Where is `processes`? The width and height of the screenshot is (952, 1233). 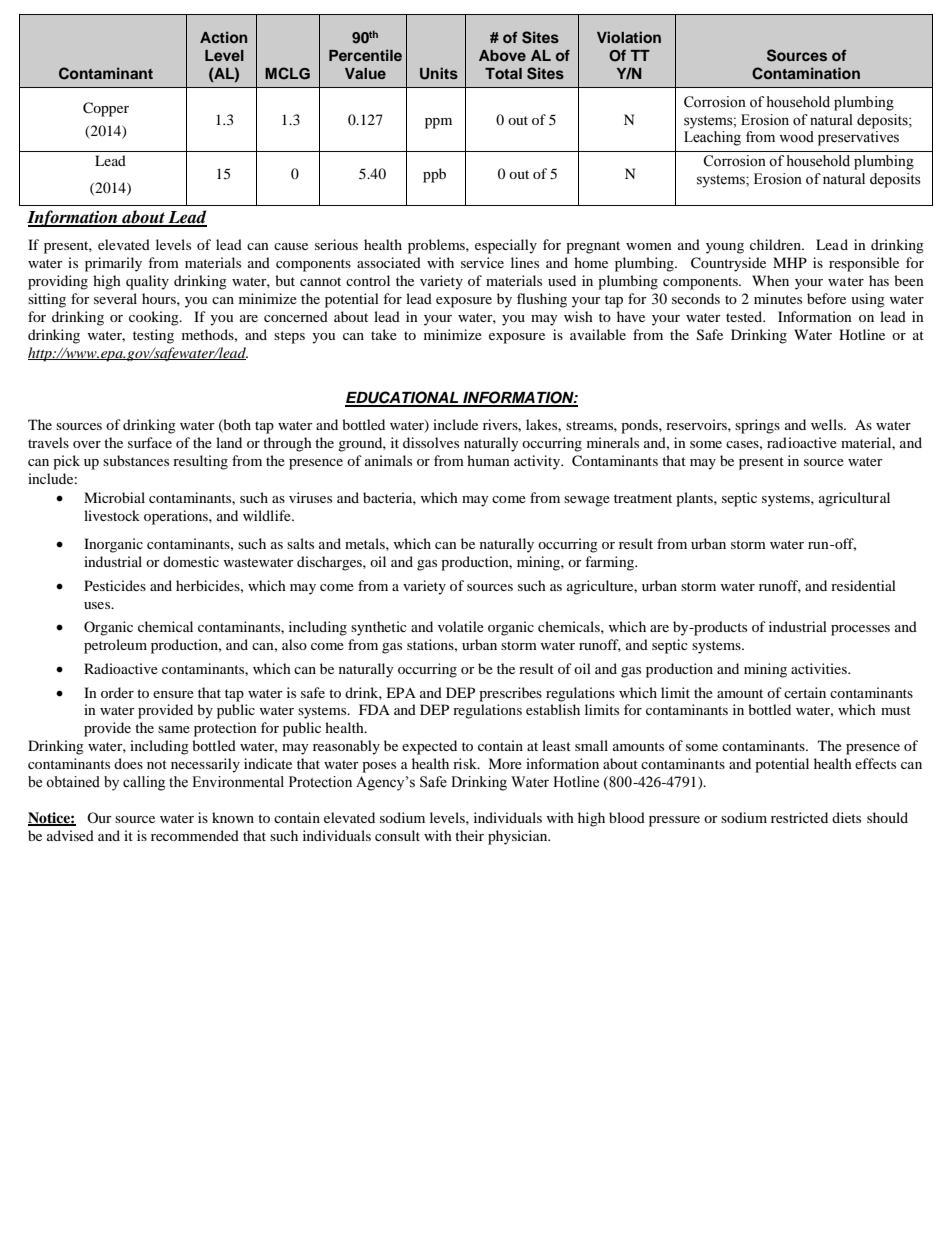
processes is located at coordinates (860, 630).
